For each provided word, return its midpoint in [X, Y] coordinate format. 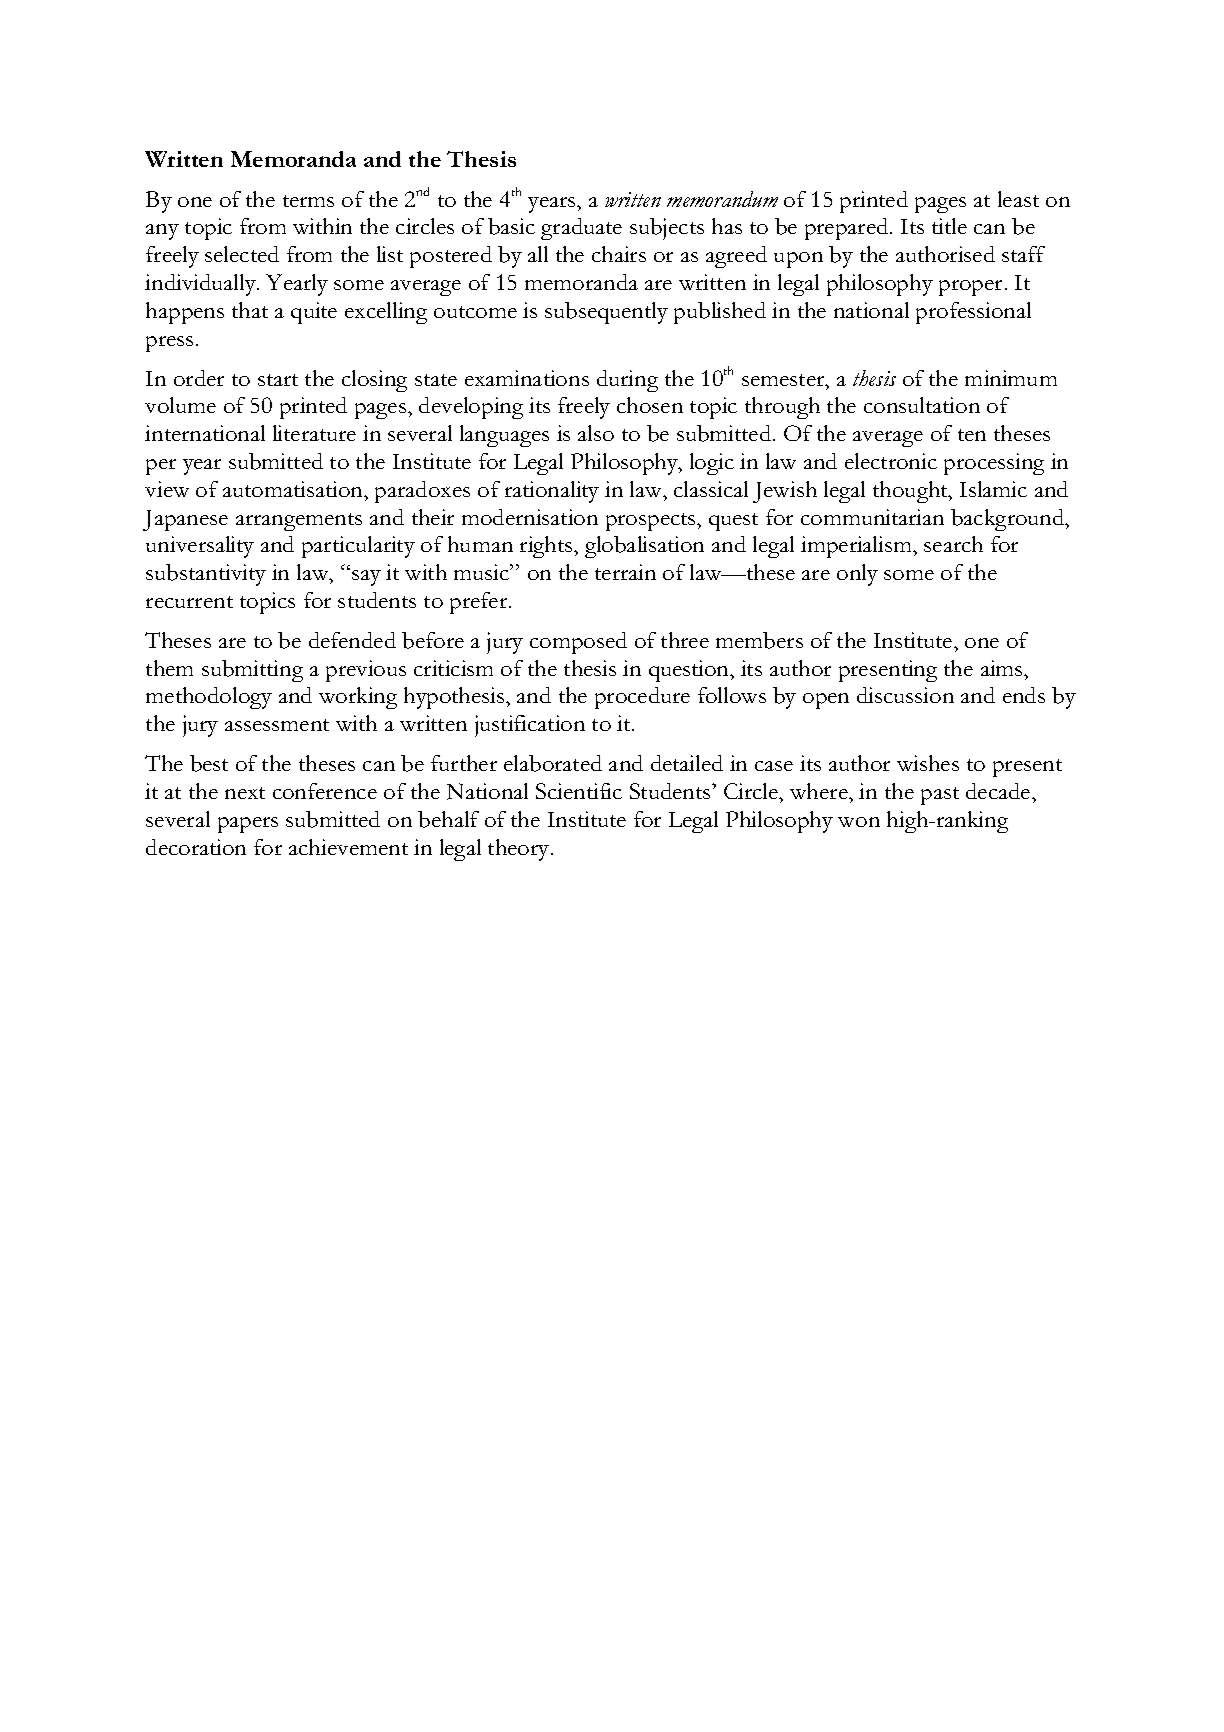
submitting [252, 671]
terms [308, 201]
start [278, 380]
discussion [905, 695]
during [627, 381]
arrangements [299, 522]
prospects [652, 522]
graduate [581, 229]
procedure [642, 698]
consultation [922, 405]
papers [248, 825]
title [949, 226]
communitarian [872, 517]
